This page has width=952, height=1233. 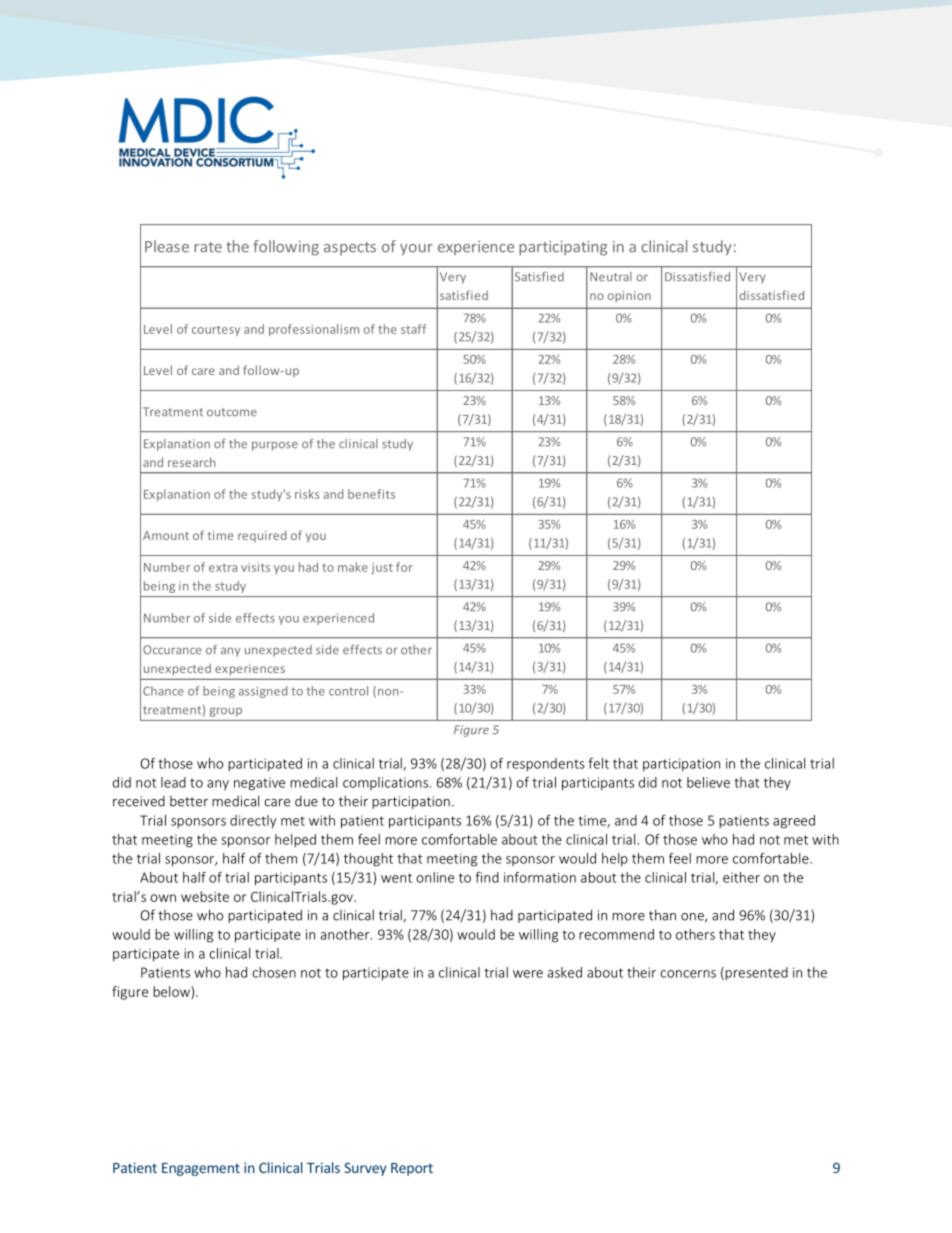 I want to click on Engagement, so click(x=201, y=1169).
